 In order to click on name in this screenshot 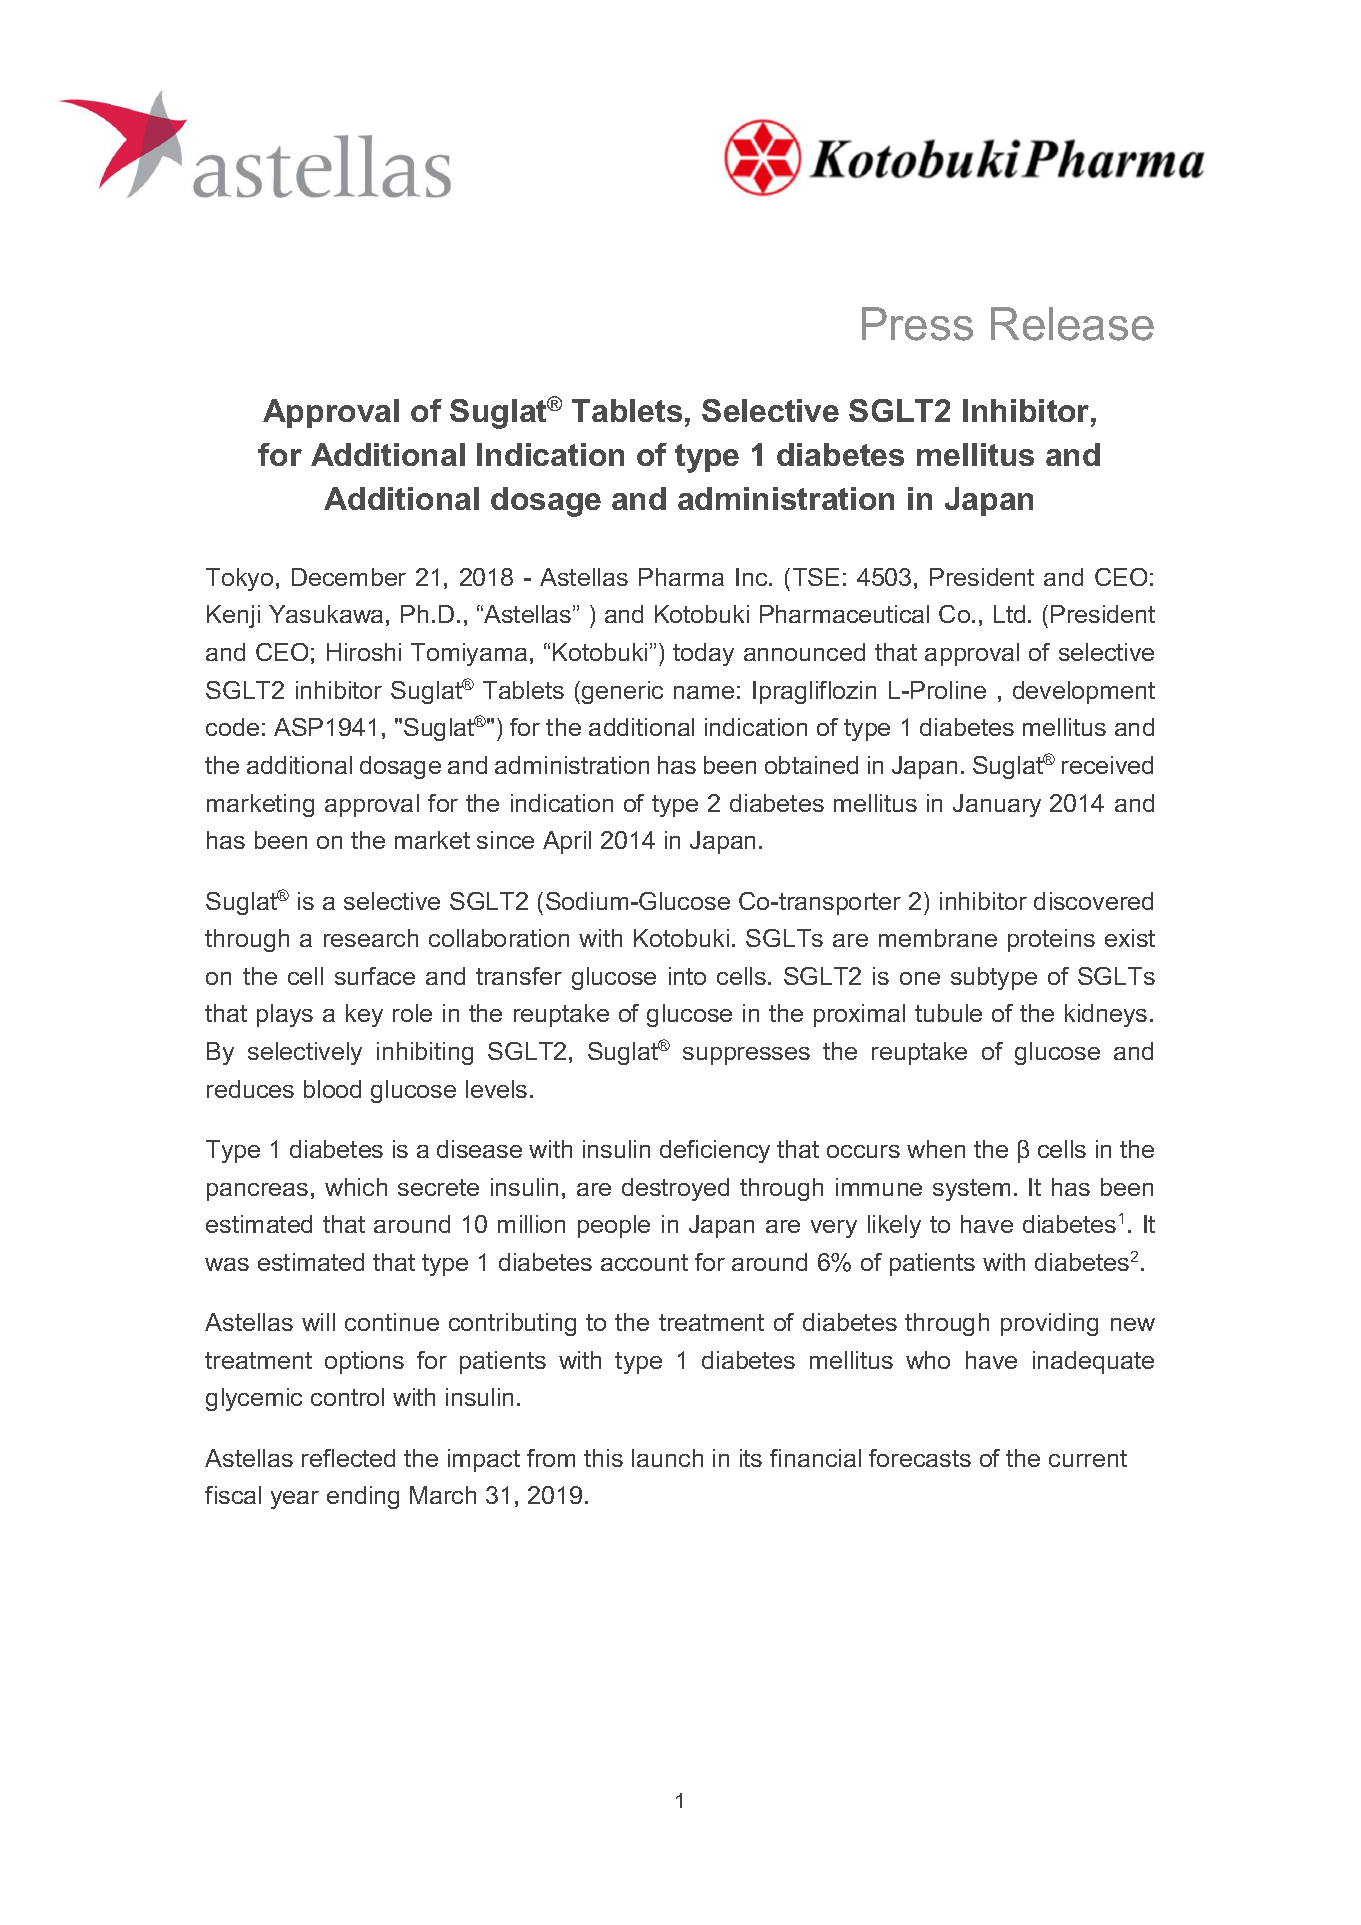, I will do `click(704, 692)`.
